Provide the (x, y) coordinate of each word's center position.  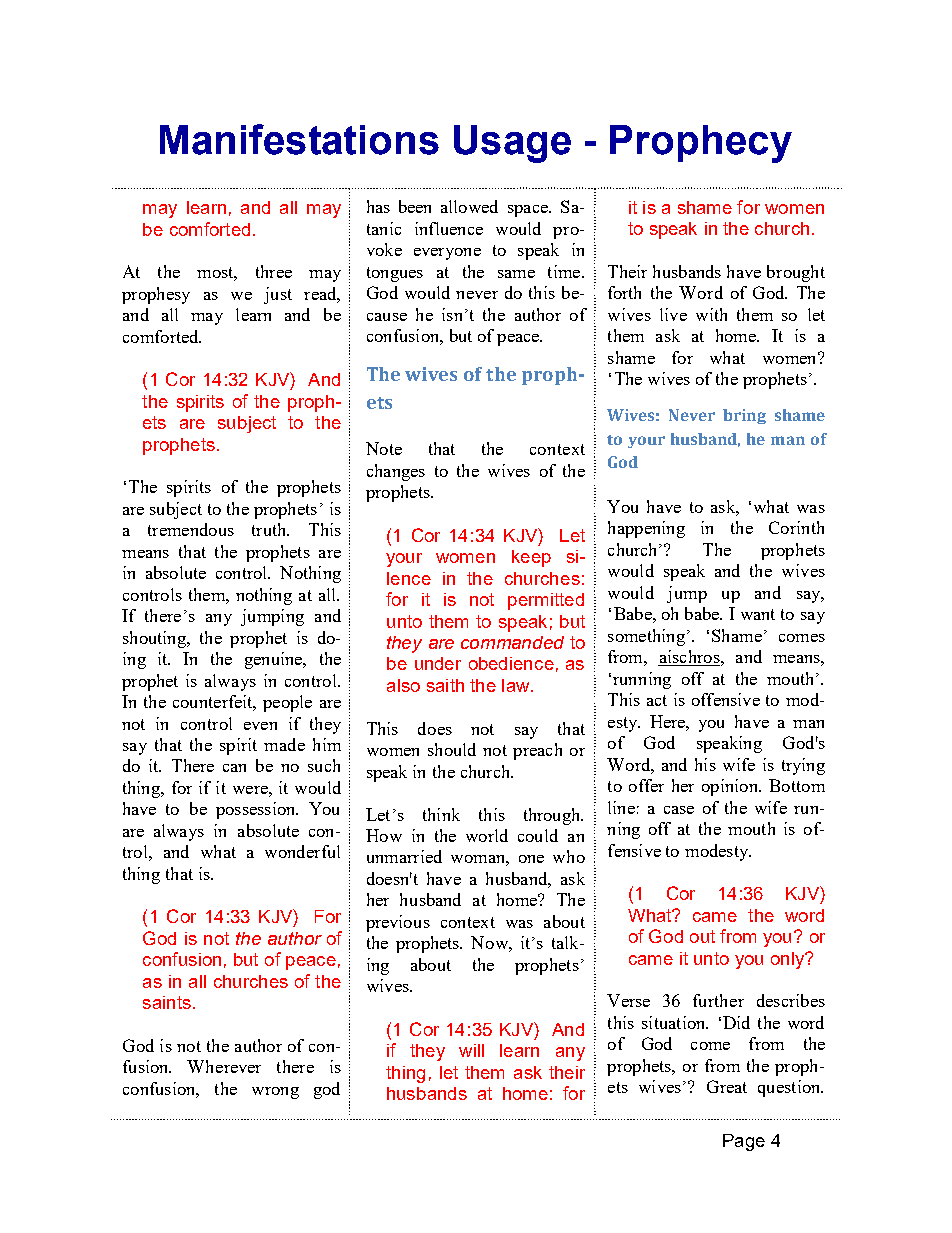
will (471, 1050)
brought (796, 273)
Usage (512, 144)
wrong (275, 1093)
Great (727, 1086)
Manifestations (299, 139)
